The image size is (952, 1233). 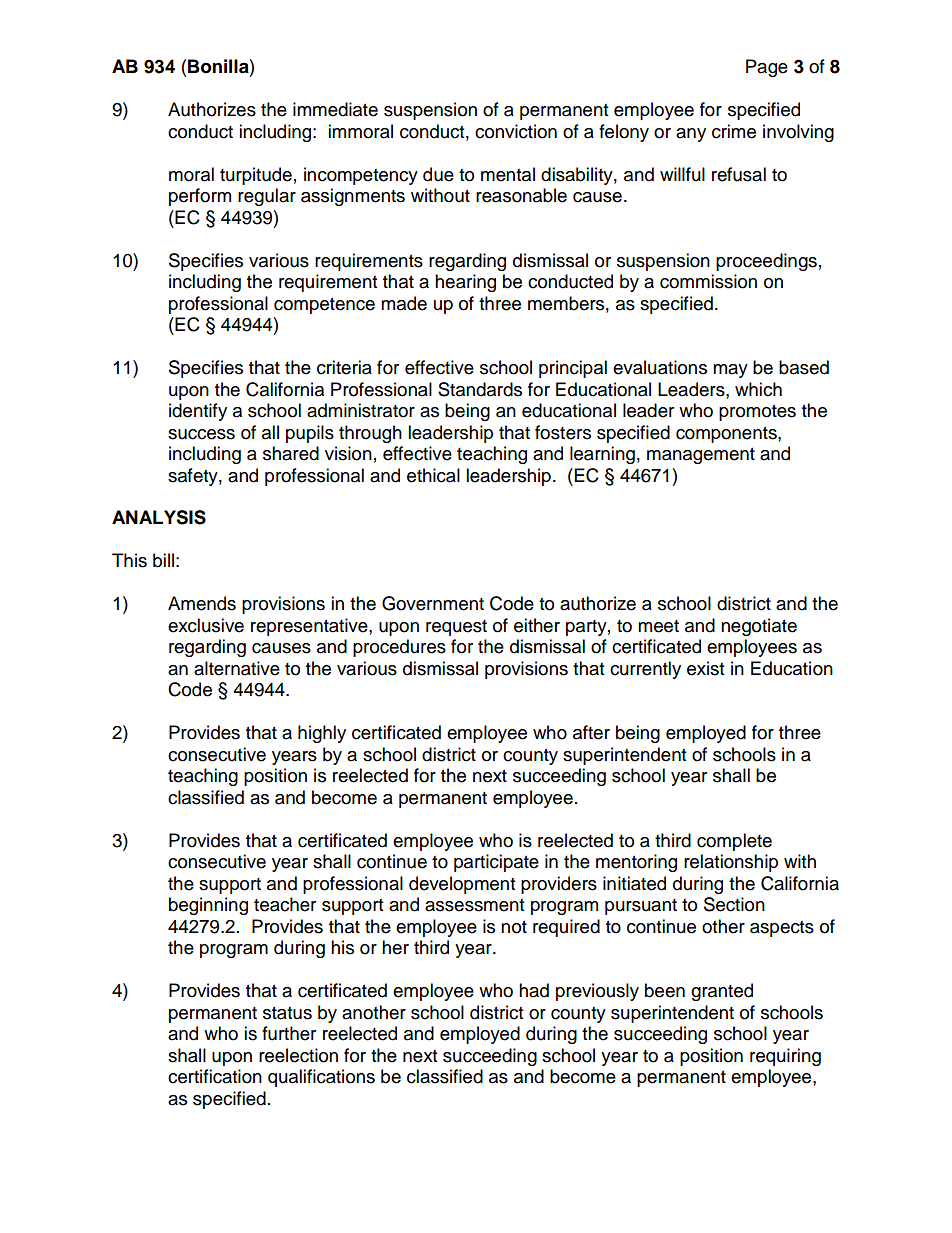 What do you see at coordinates (256, 176) in the screenshot?
I see `turpitude` at bounding box center [256, 176].
